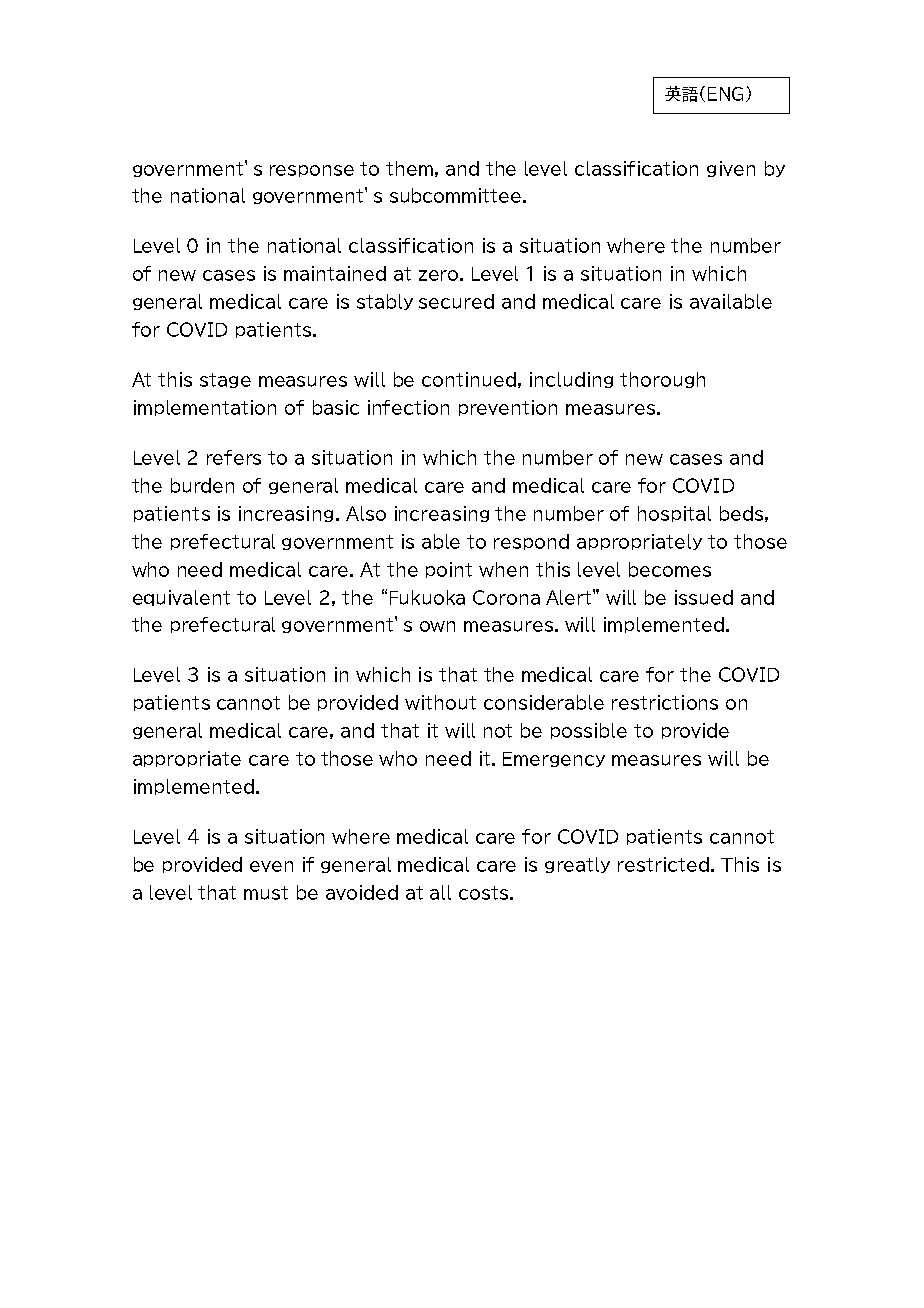 This page has width=924, height=1308. Describe the element at coordinates (469, 379) in the page. I see `continued` at that location.
